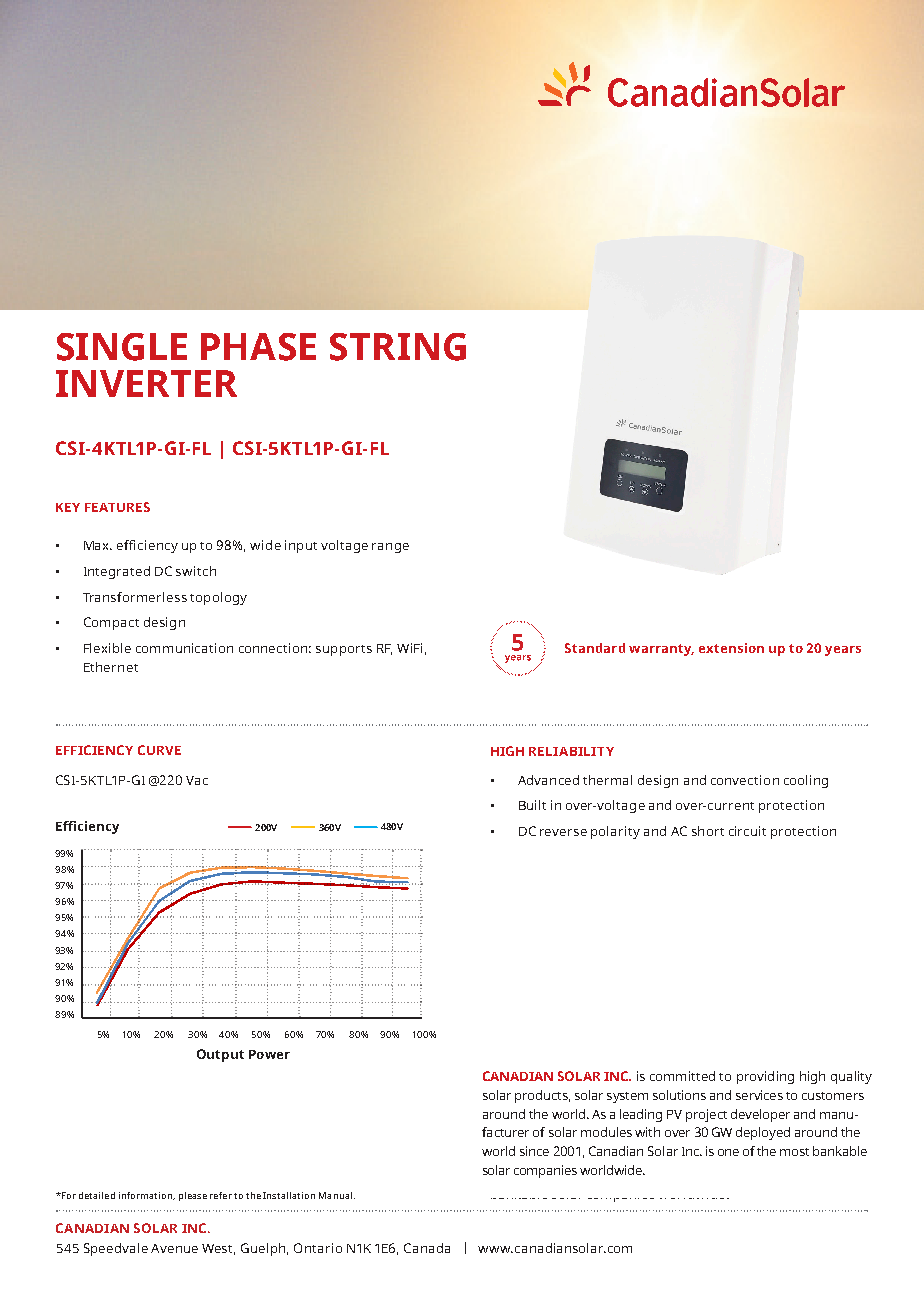 The width and height of the screenshot is (924, 1308). What do you see at coordinates (174, 1248) in the screenshot?
I see `Avenue` at bounding box center [174, 1248].
